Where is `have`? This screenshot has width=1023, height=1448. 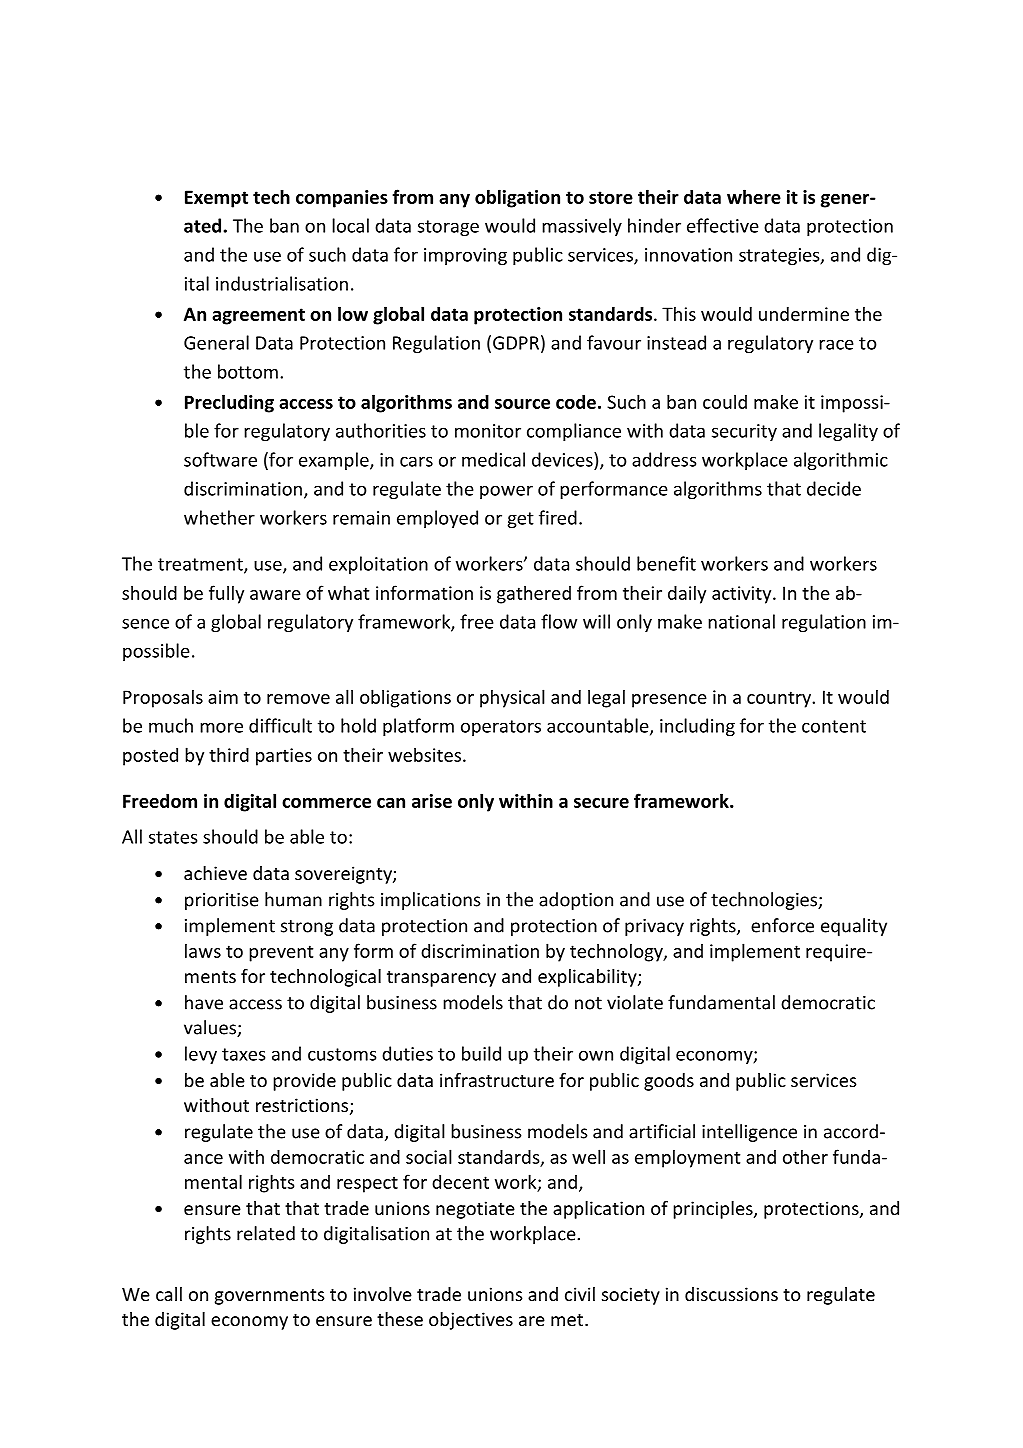
have is located at coordinates (204, 1002).
